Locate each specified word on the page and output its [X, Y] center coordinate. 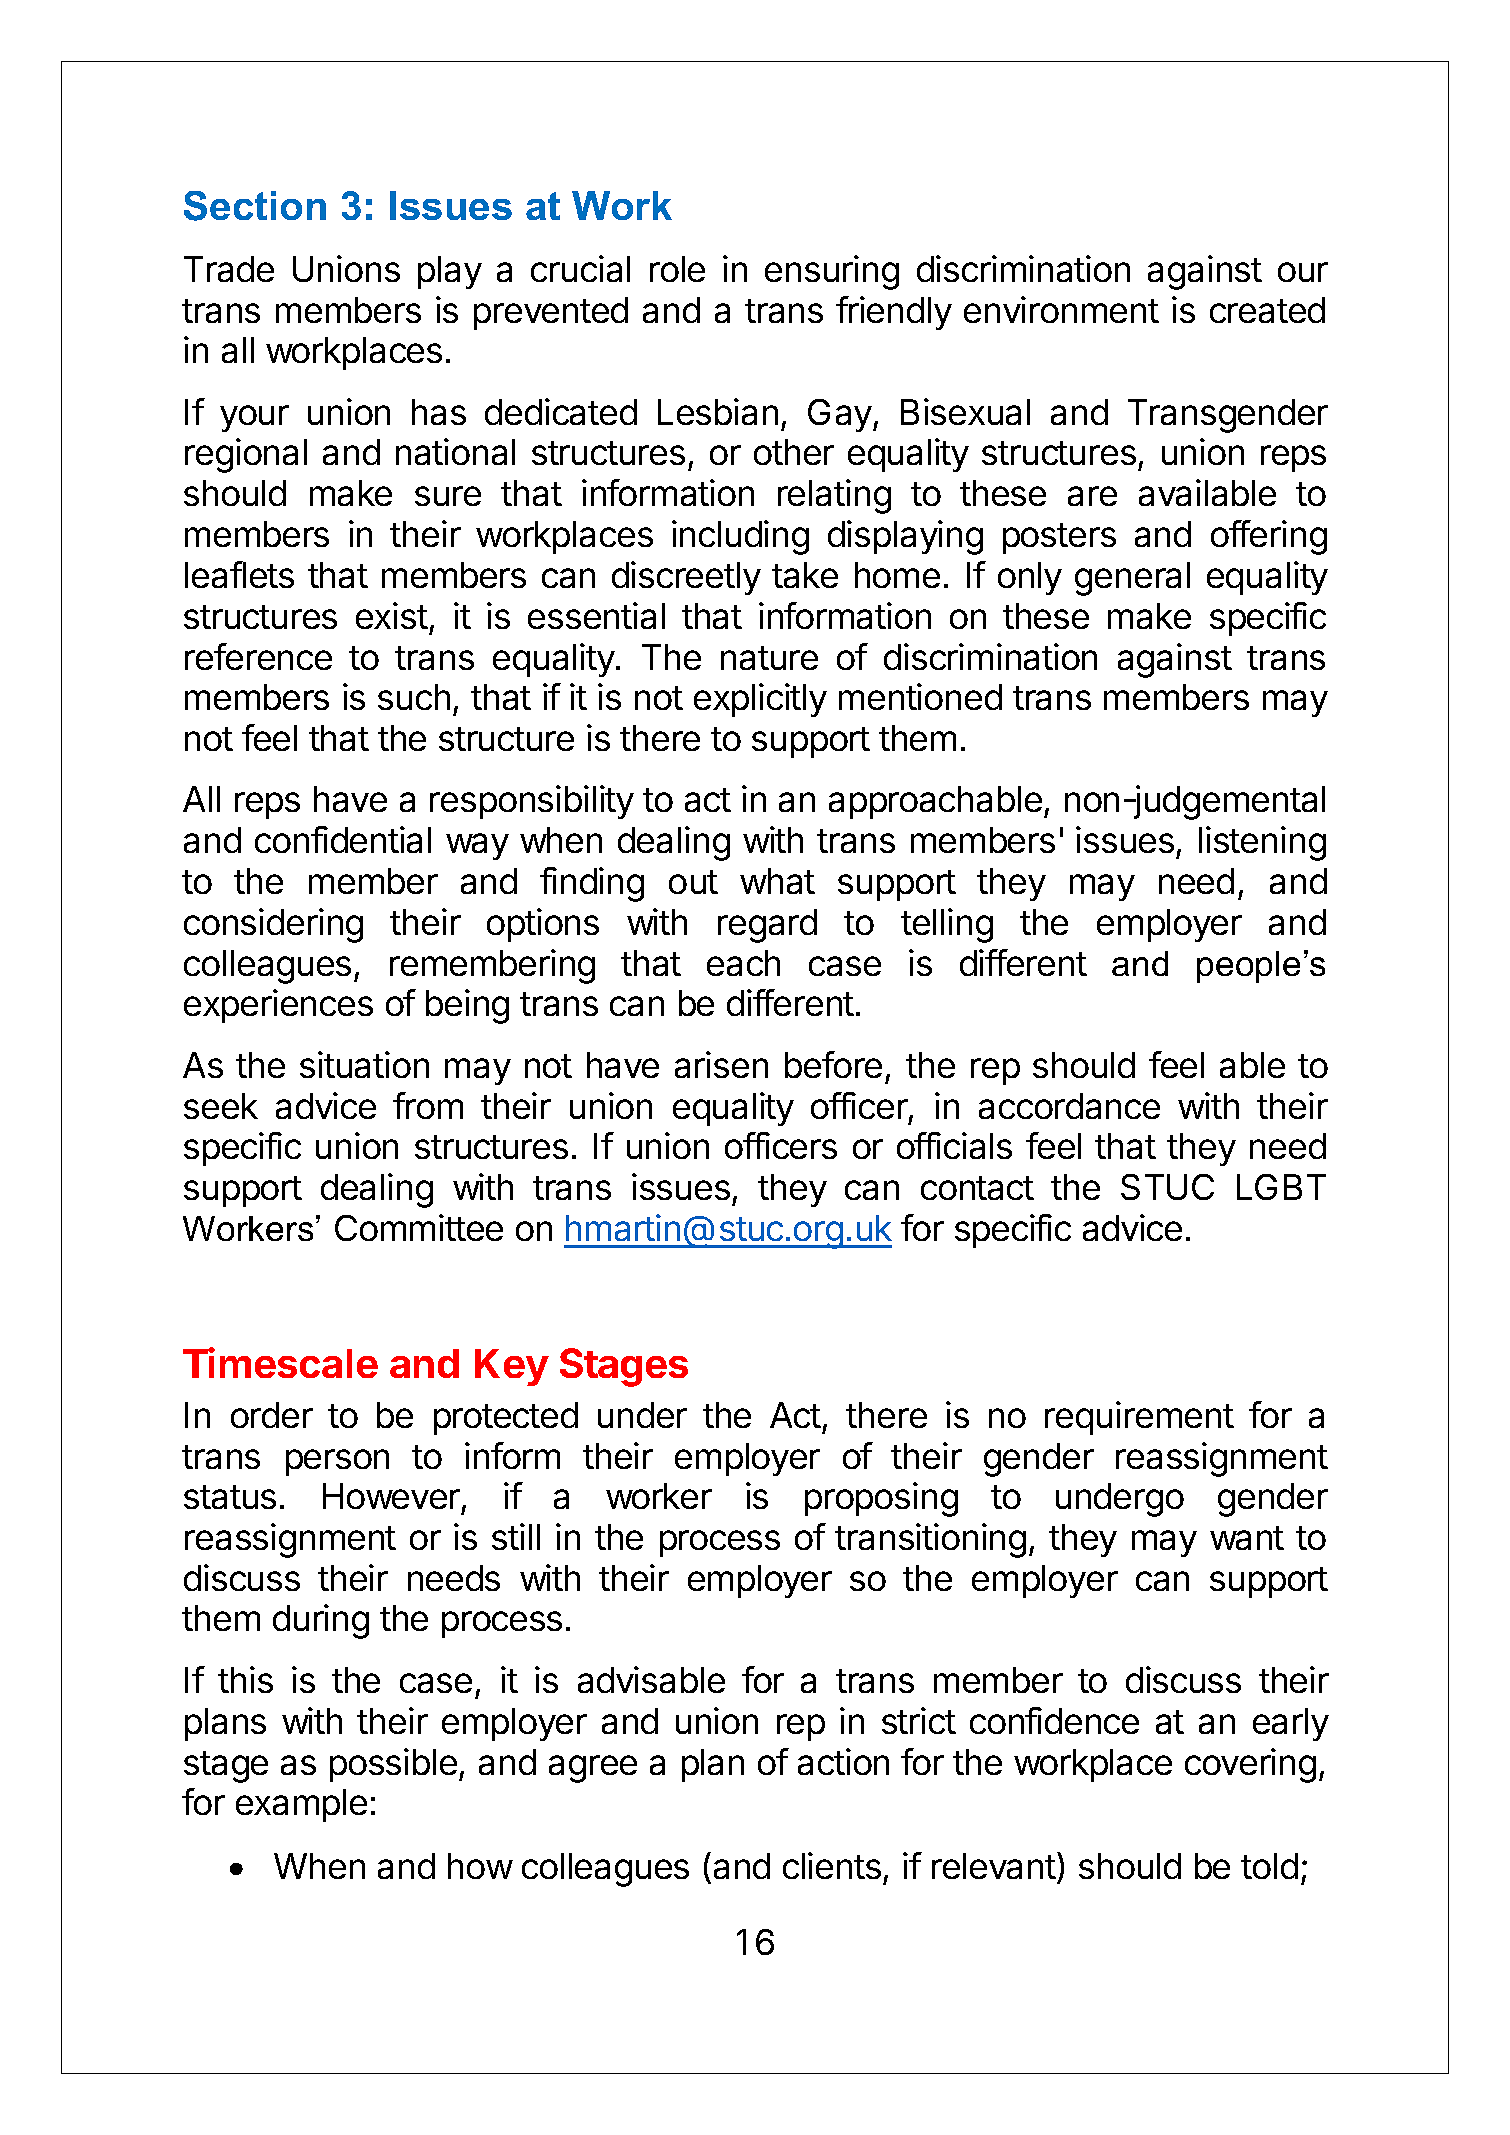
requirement [1139, 1418]
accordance [1069, 1106]
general [1132, 579]
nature [769, 658]
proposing [881, 1499]
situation [364, 1064]
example [301, 1805]
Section [255, 206]
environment [1061, 309]
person [337, 1462]
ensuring [832, 272]
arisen [721, 1064]
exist [392, 615]
